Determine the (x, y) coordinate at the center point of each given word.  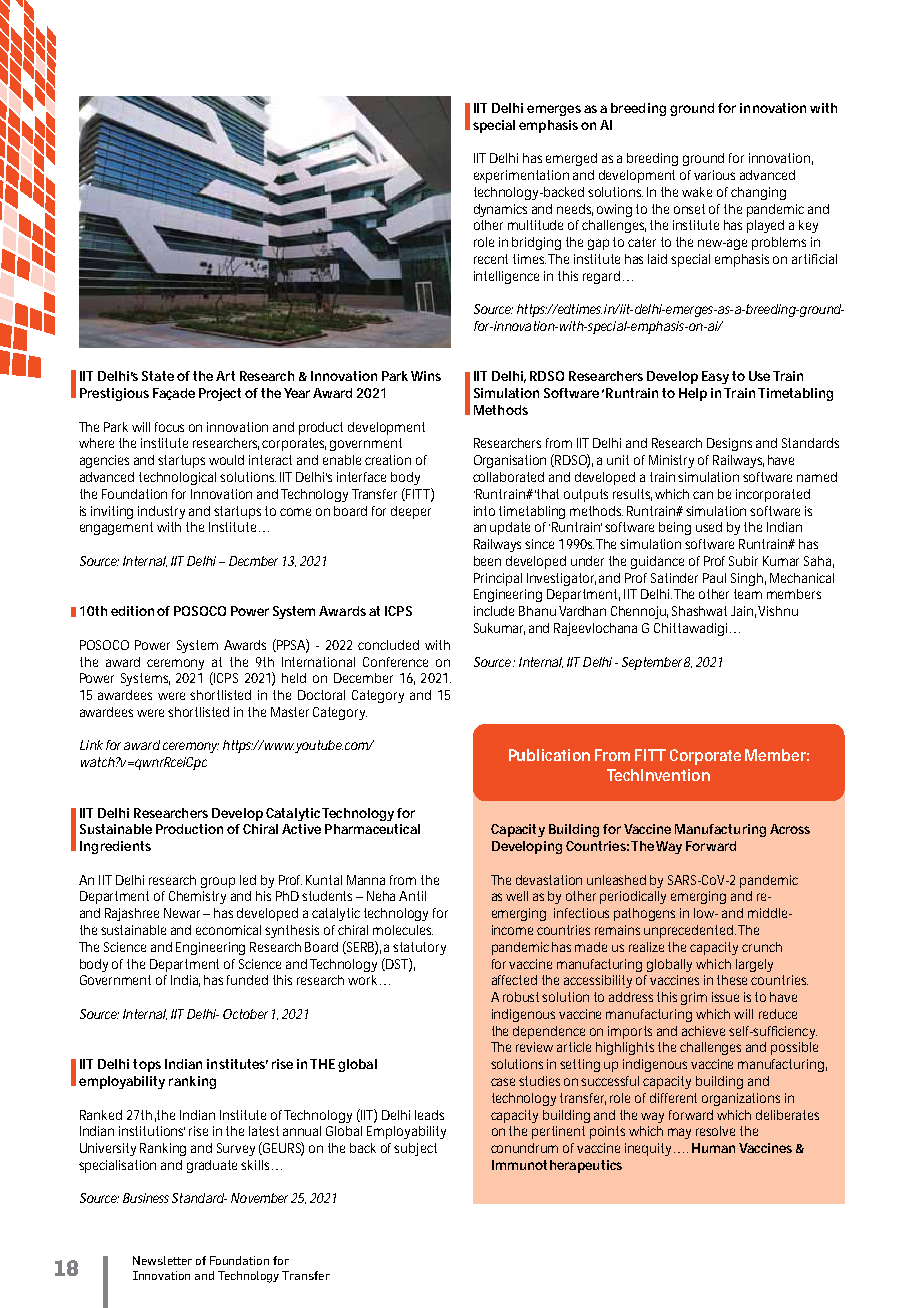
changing (758, 193)
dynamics (500, 210)
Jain (743, 612)
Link (91, 745)
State (158, 376)
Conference (395, 662)
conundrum (524, 1148)
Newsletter (162, 1260)
